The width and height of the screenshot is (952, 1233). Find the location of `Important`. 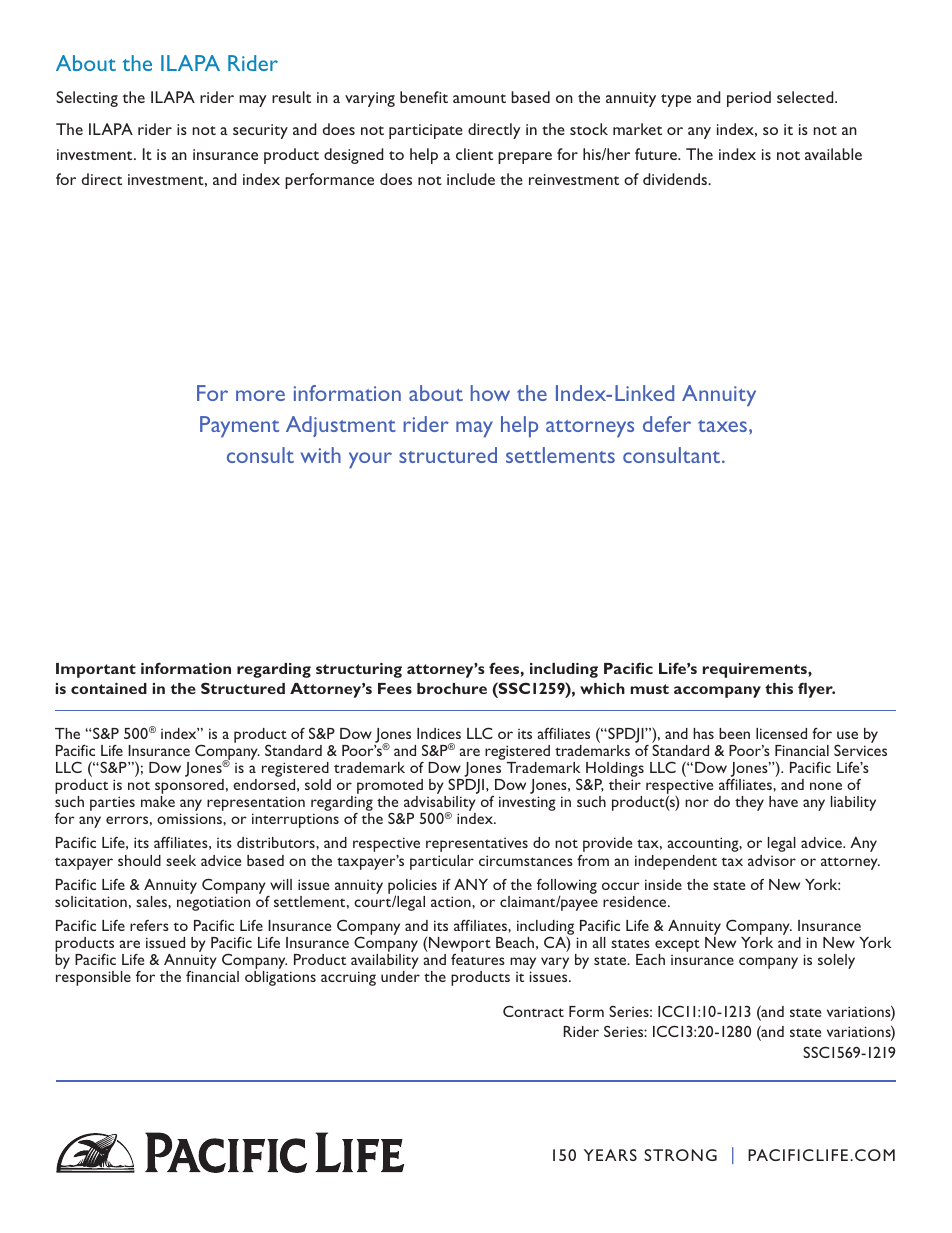

Important is located at coordinates (96, 670).
